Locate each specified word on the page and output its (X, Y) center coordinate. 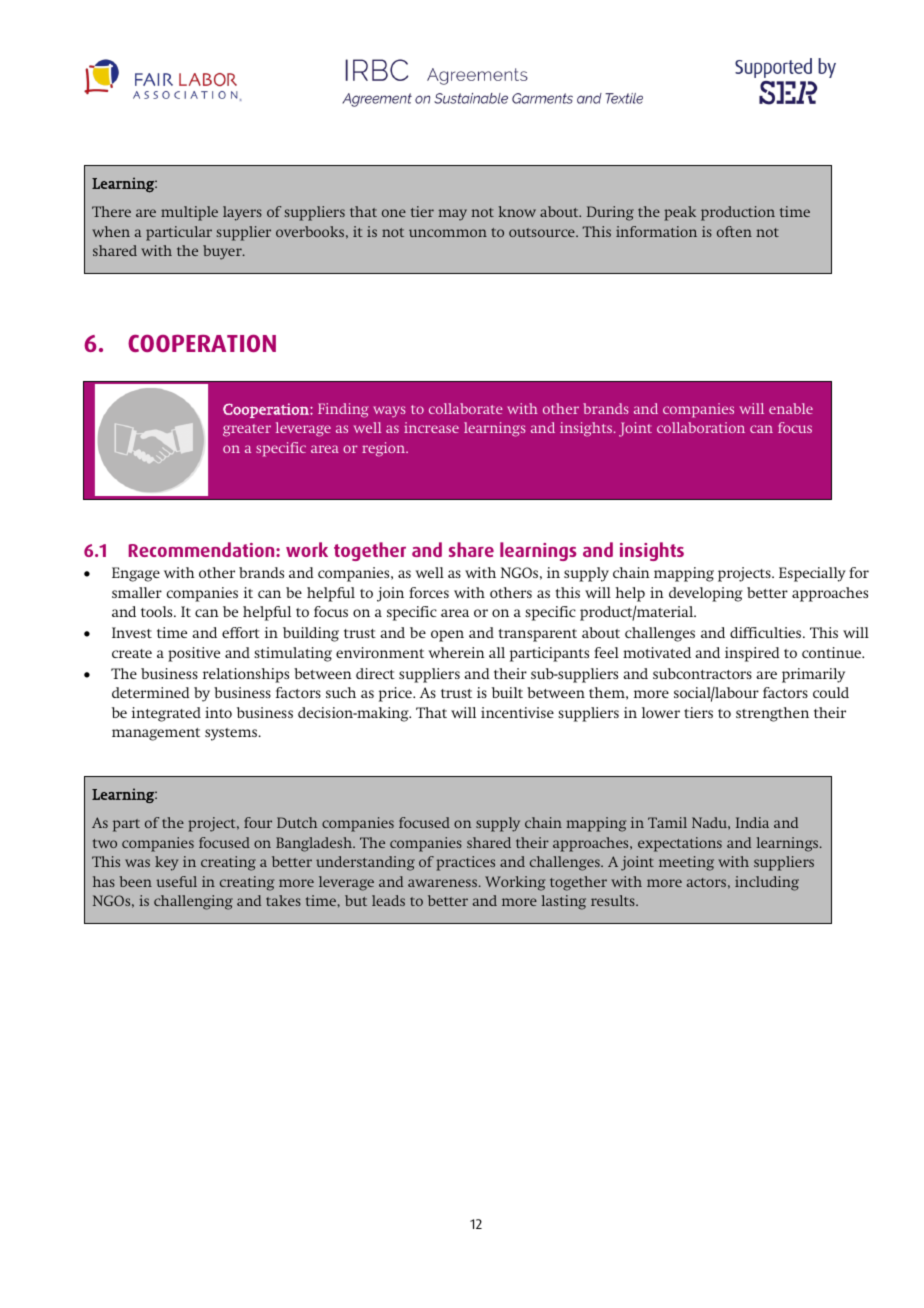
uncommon (448, 233)
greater (247, 430)
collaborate (466, 408)
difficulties (767, 632)
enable (791, 408)
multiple (189, 213)
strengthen (772, 714)
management (156, 734)
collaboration (701, 427)
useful (176, 881)
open (447, 636)
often (734, 231)
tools (158, 611)
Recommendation (203, 549)
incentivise (517, 712)
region (385, 449)
